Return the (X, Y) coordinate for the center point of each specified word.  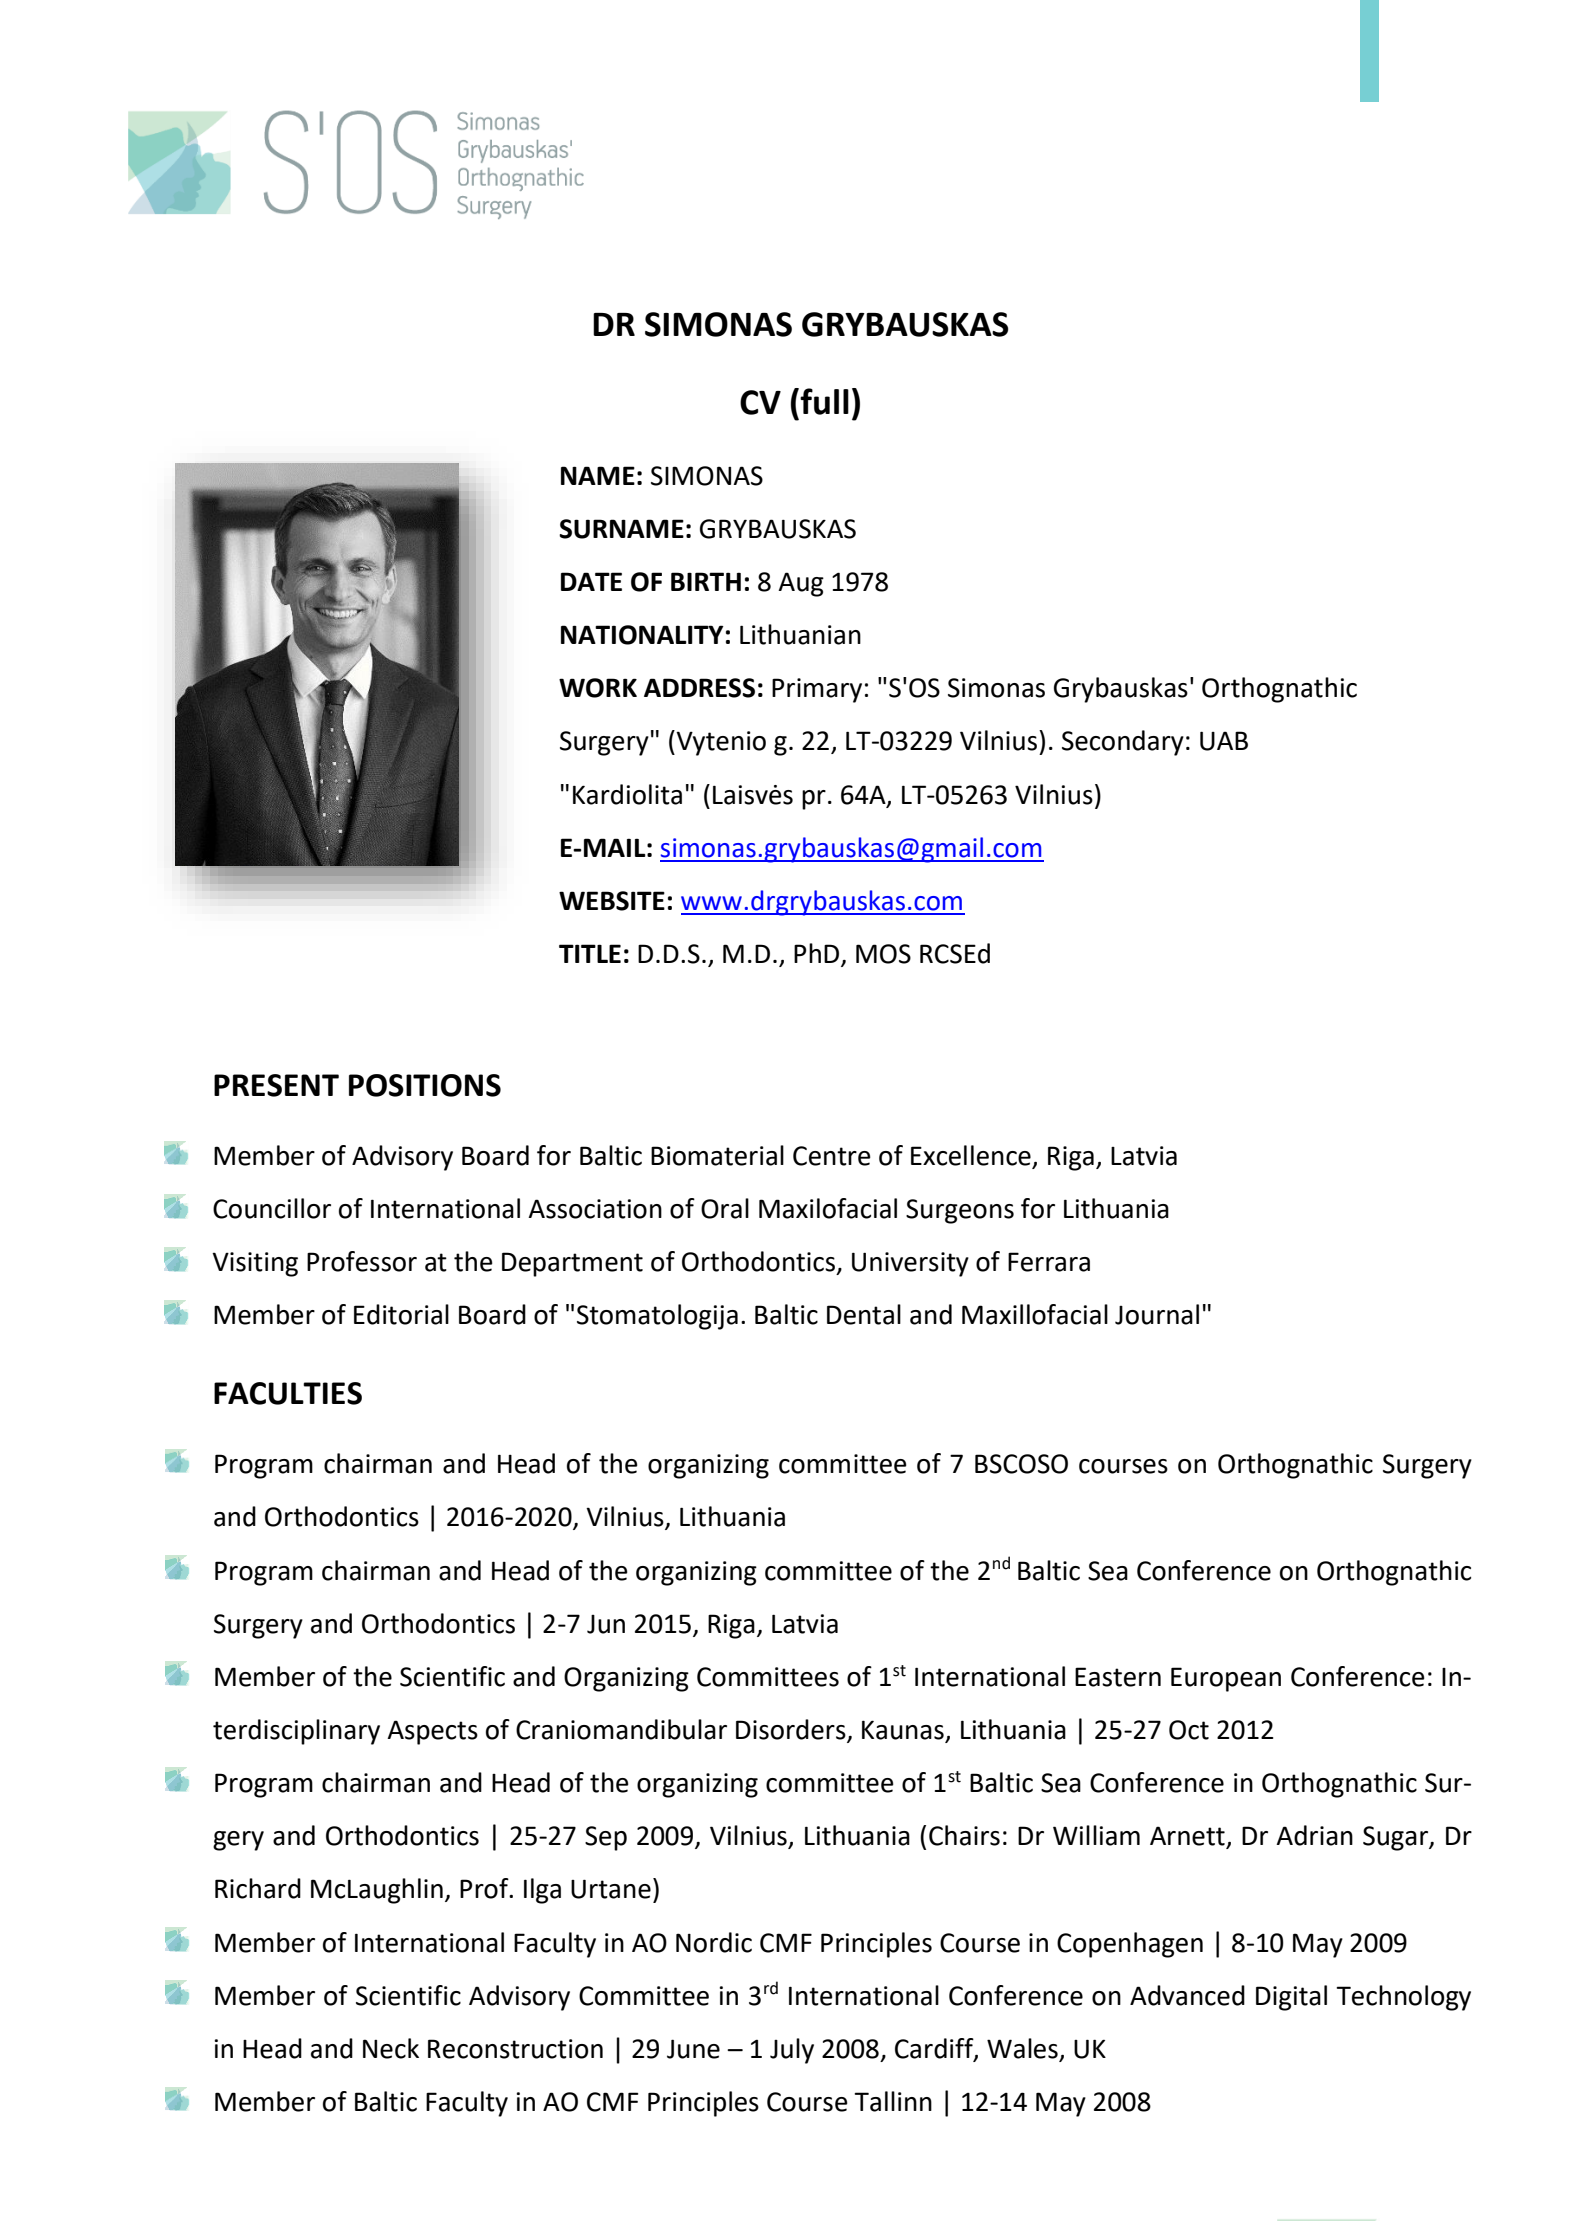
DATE (591, 581)
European (1226, 1679)
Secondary (1123, 743)
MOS (883, 954)
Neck (391, 2048)
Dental (864, 1314)
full (824, 401)
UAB (1224, 741)
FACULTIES (288, 1393)
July (792, 2051)
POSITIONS (425, 1085)
